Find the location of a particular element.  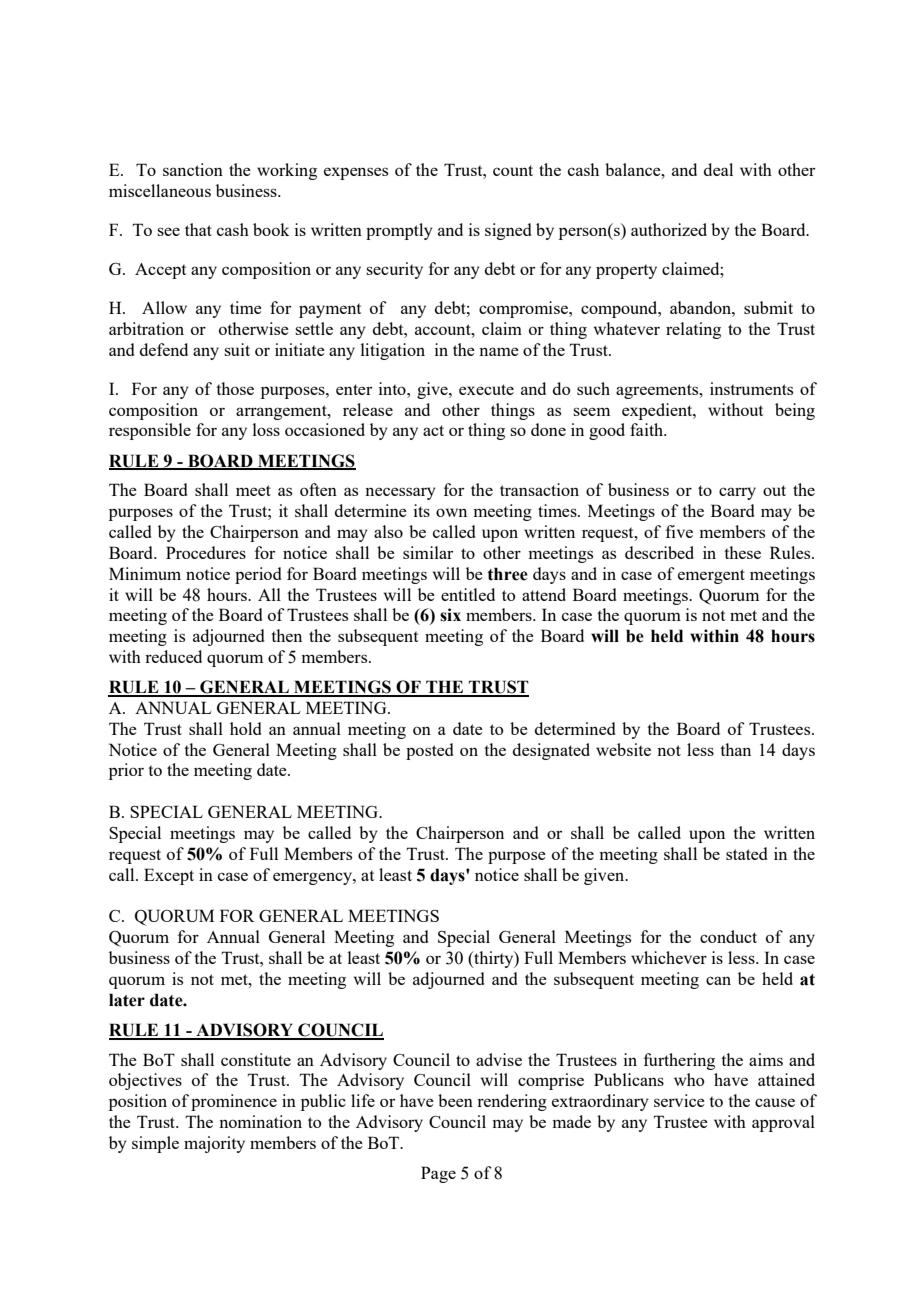

stated is located at coordinates (746, 853).
